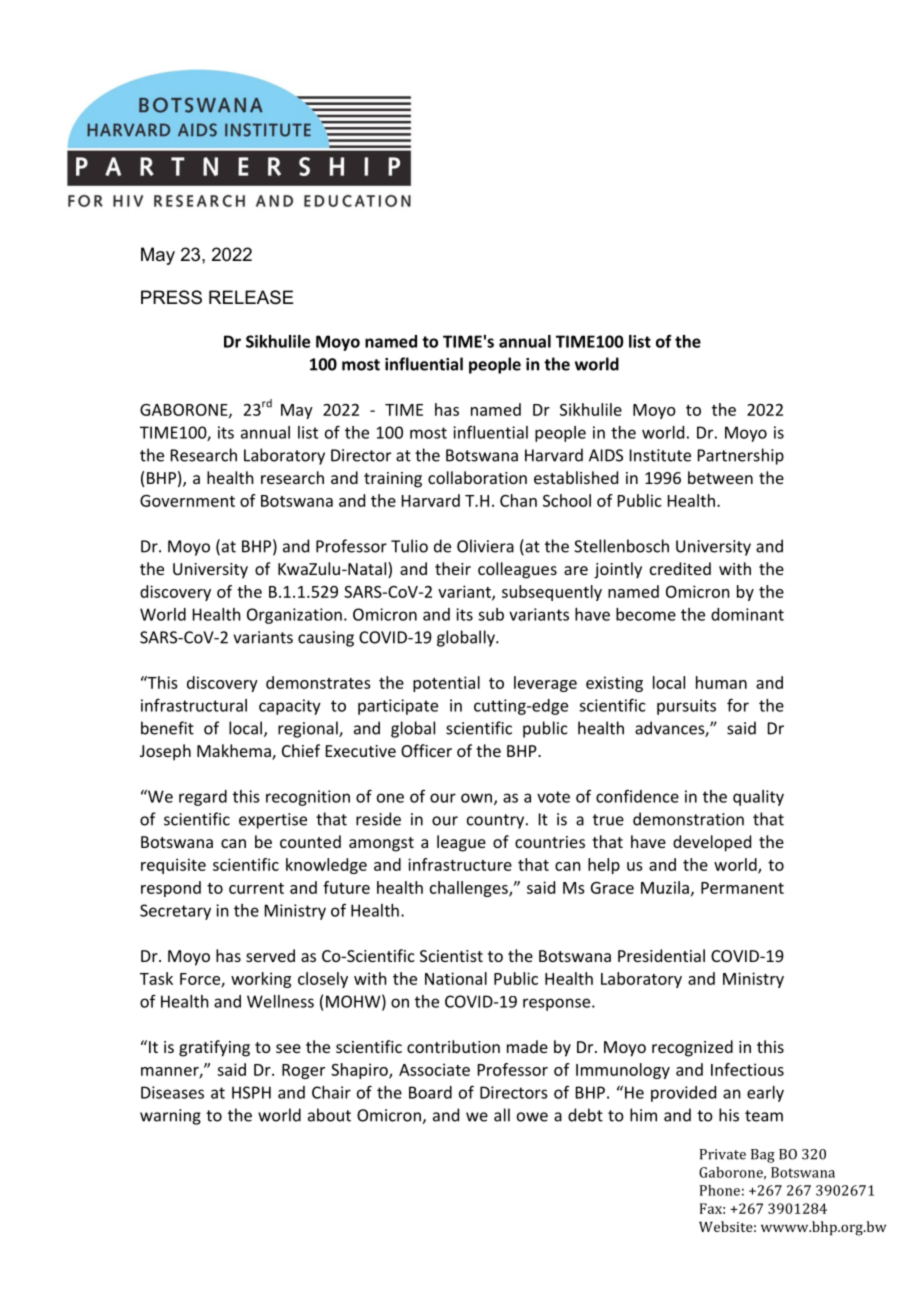 The width and height of the screenshot is (924, 1308). What do you see at coordinates (294, 616) in the screenshot?
I see `Organization` at bounding box center [294, 616].
